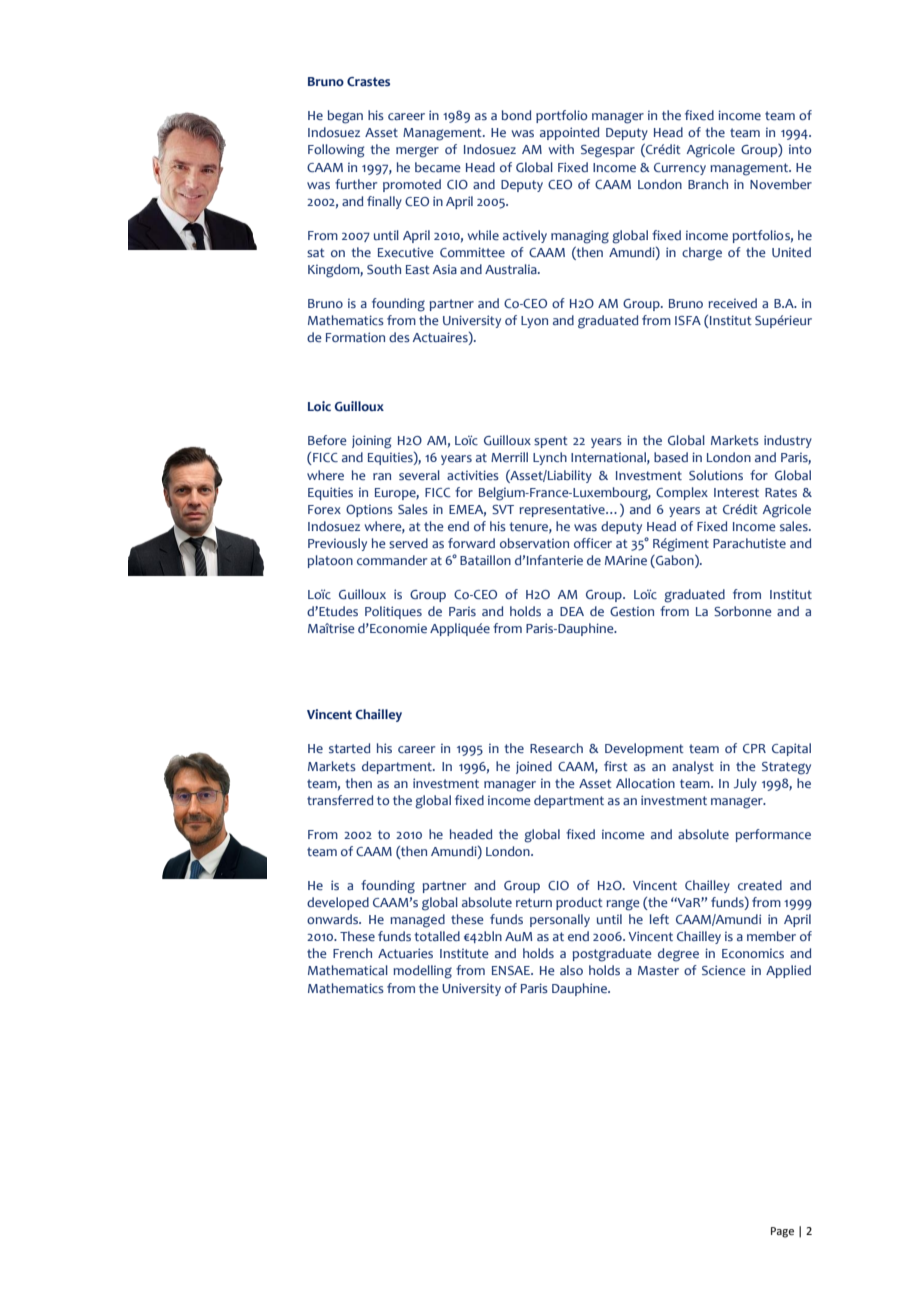 The image size is (924, 1308). Describe the element at coordinates (561, 149) in the screenshot. I see `with` at that location.
